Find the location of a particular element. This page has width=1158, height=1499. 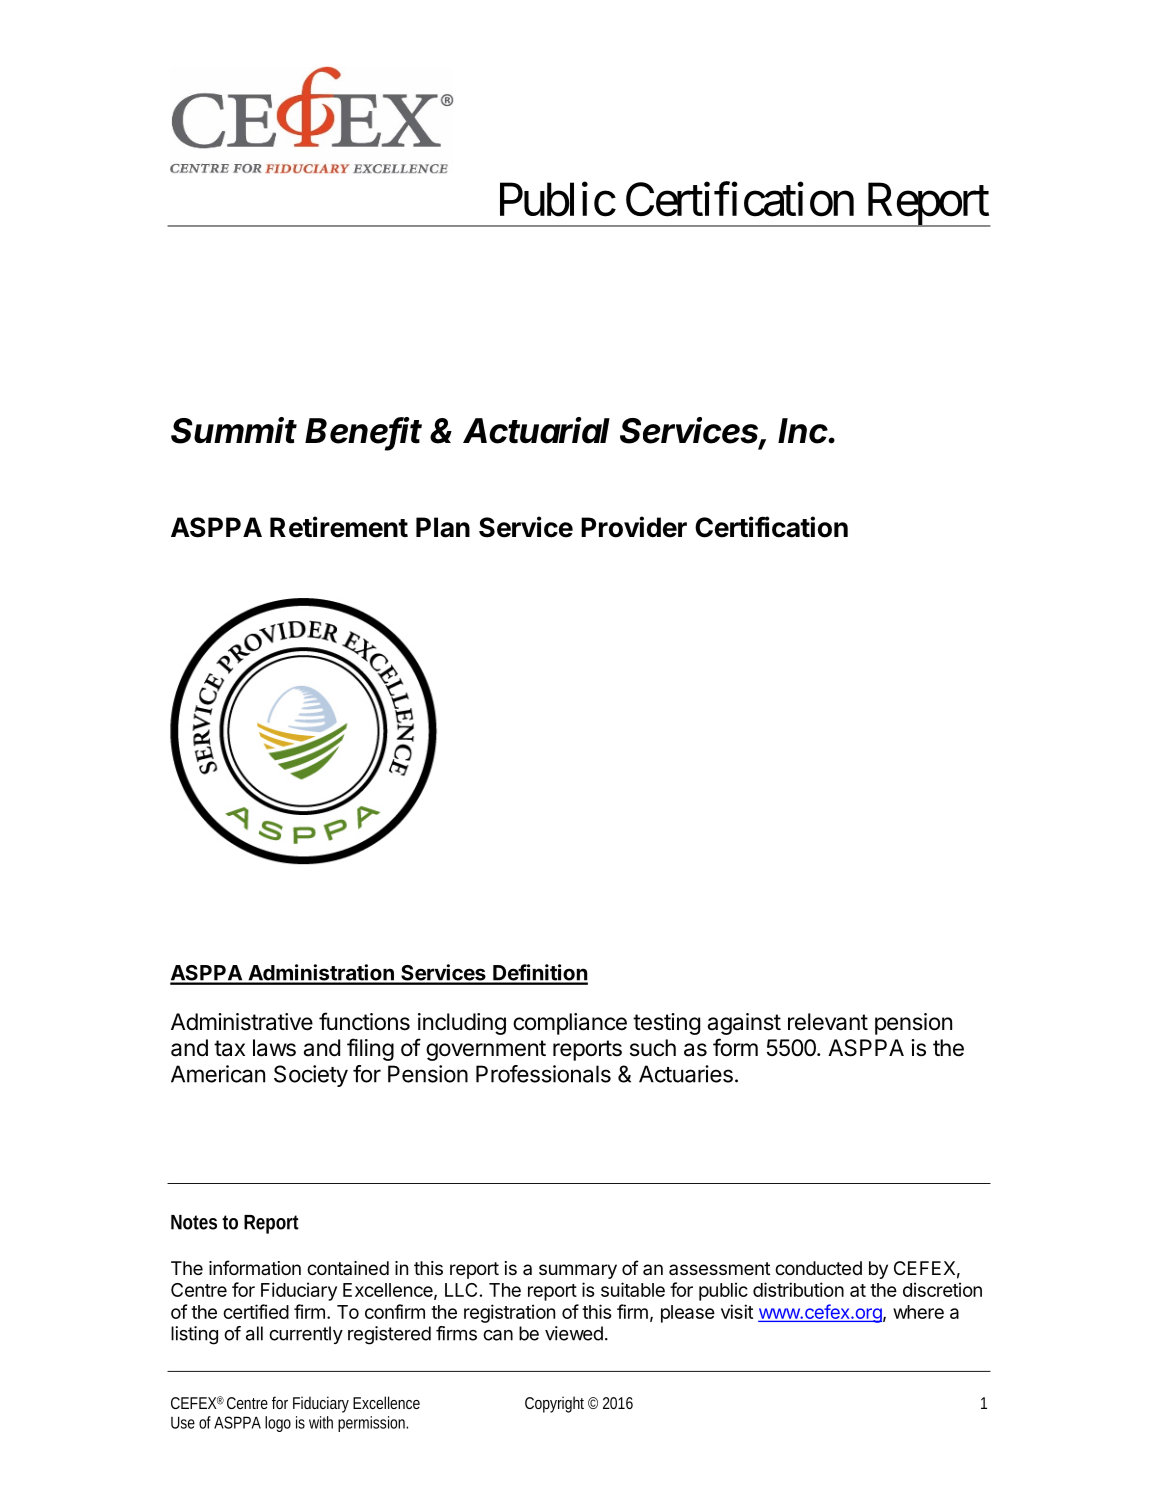

Professionals is located at coordinates (543, 1074).
